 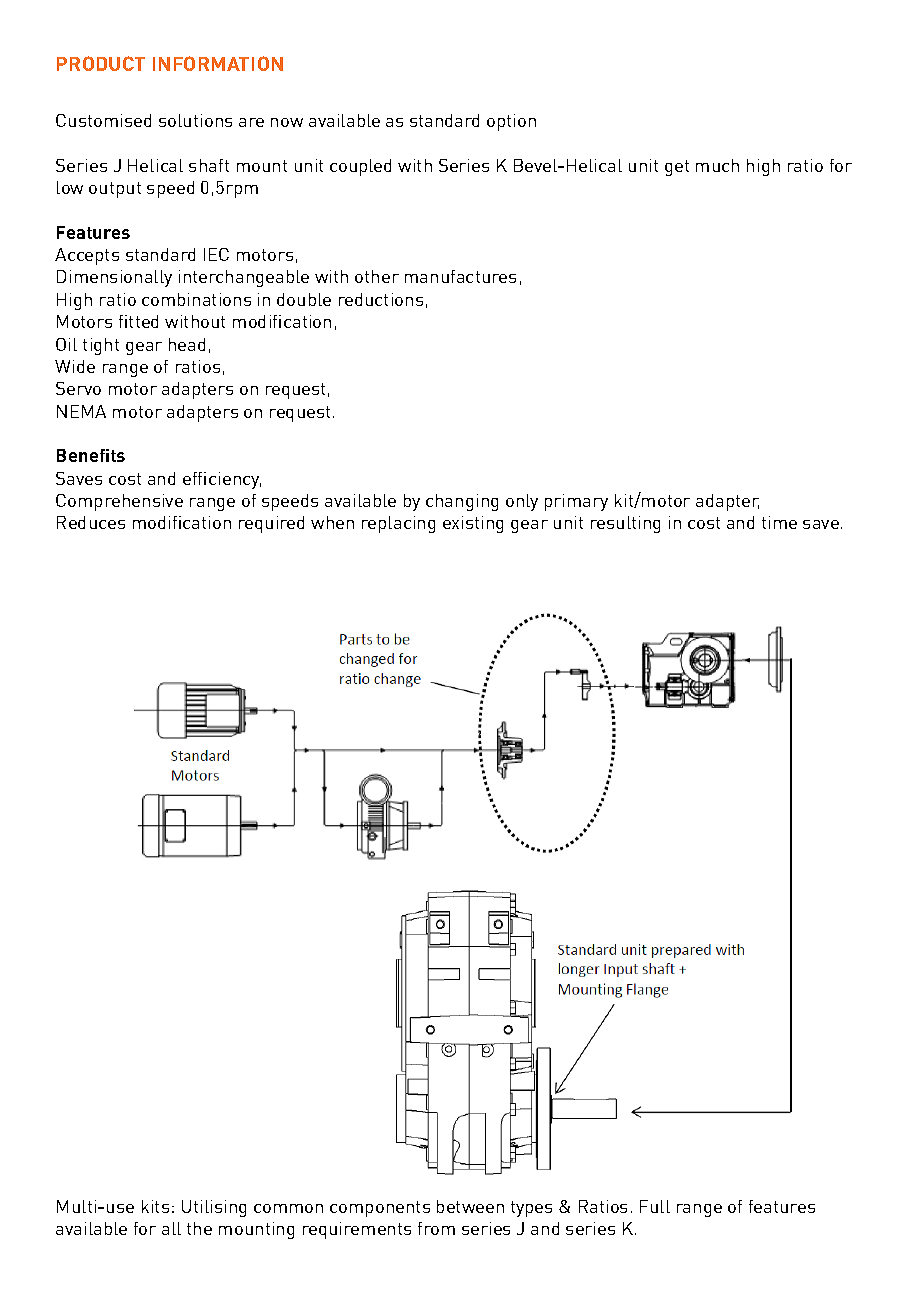 What do you see at coordinates (717, 165) in the image?
I see `much` at bounding box center [717, 165].
